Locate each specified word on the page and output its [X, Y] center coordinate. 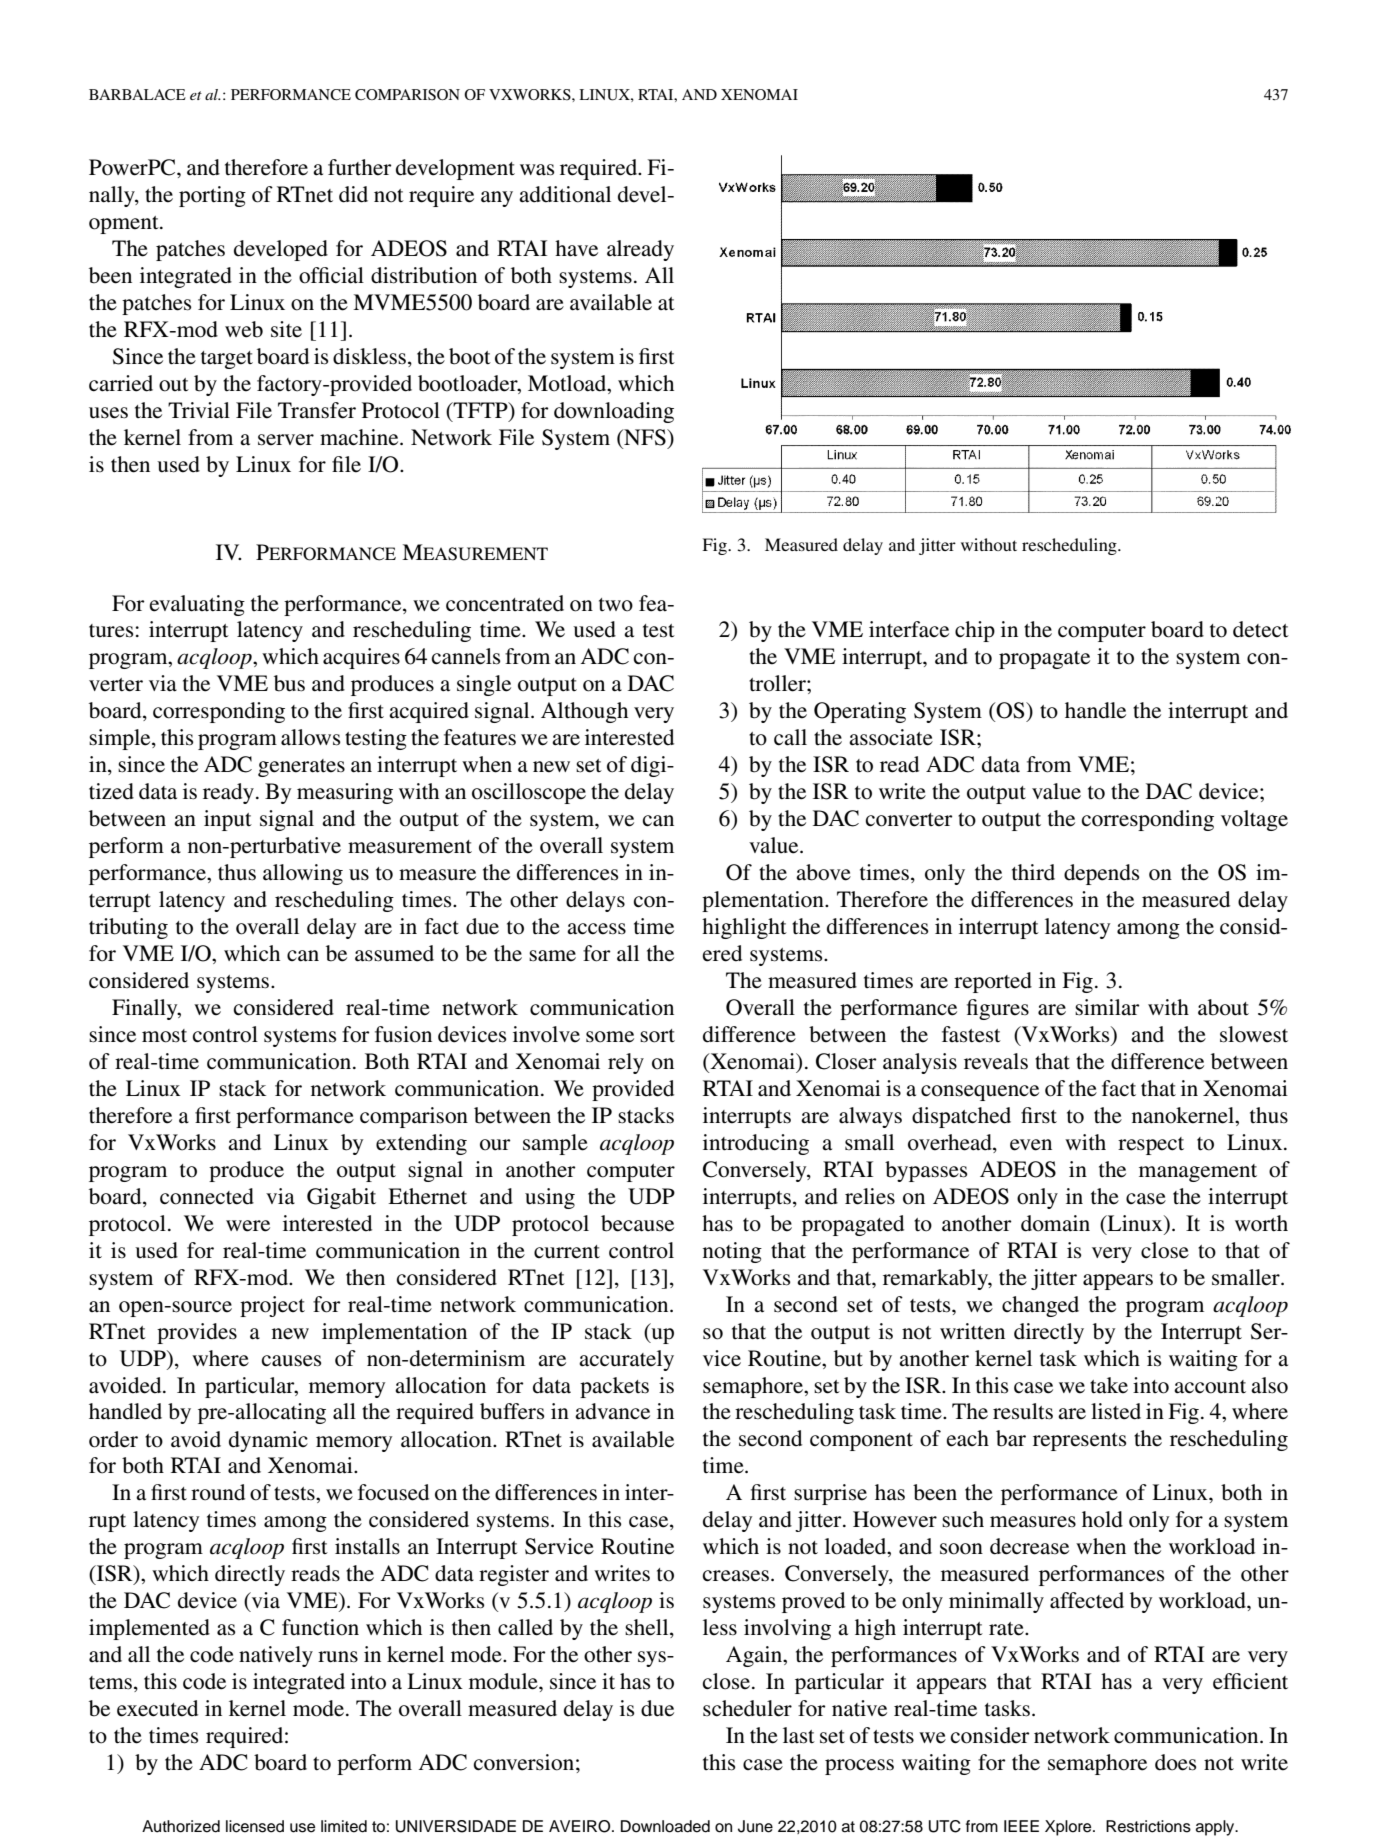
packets [614, 1387]
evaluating [197, 605]
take [1109, 1385]
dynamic [268, 1441]
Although [584, 712]
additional [565, 194]
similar [1107, 1007]
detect [1261, 629]
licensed [255, 1826]
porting [212, 196]
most [164, 1036]
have [576, 248]
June [755, 1826]
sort [657, 1036]
